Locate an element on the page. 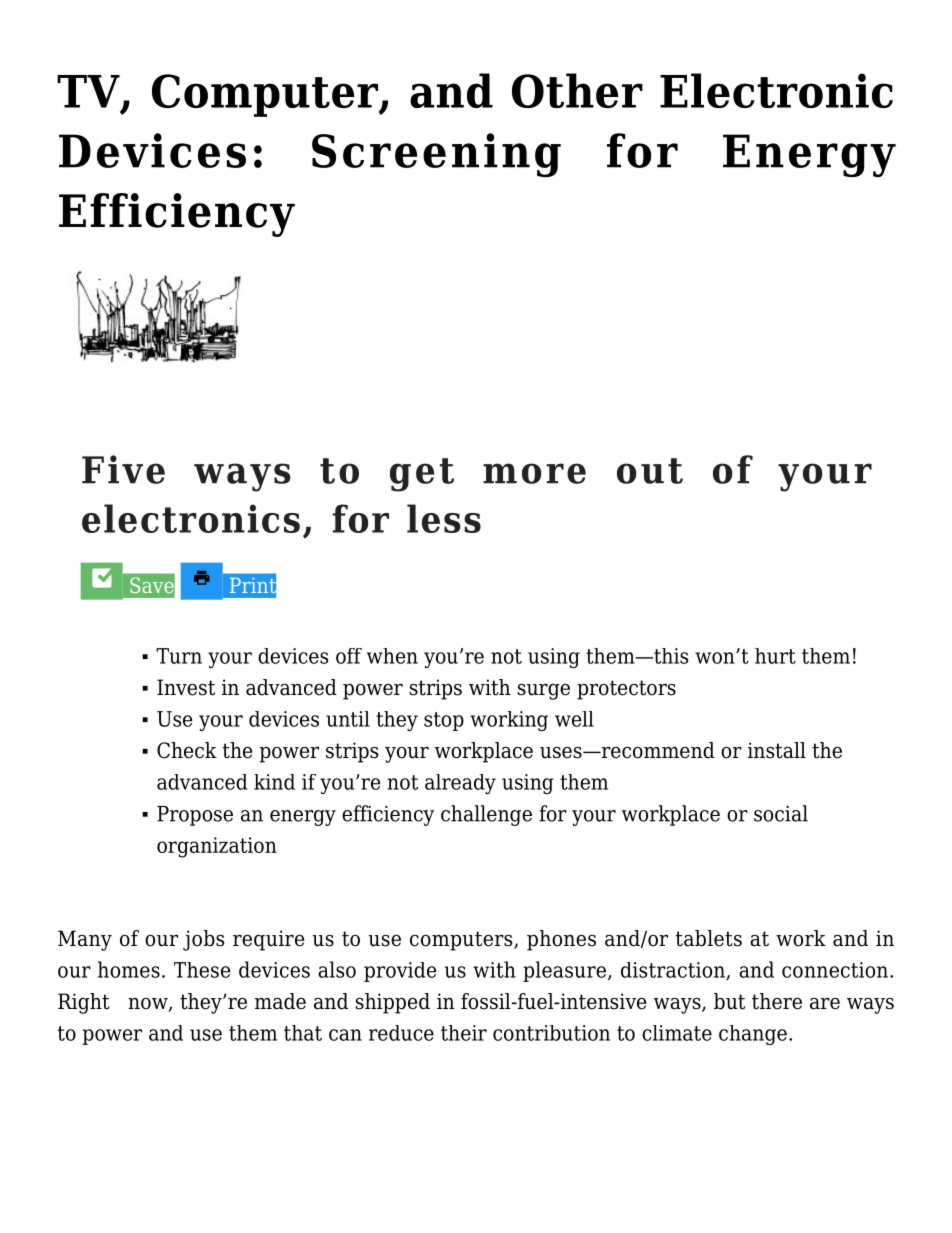 This page has width=952, height=1233. get is located at coordinates (422, 475).
